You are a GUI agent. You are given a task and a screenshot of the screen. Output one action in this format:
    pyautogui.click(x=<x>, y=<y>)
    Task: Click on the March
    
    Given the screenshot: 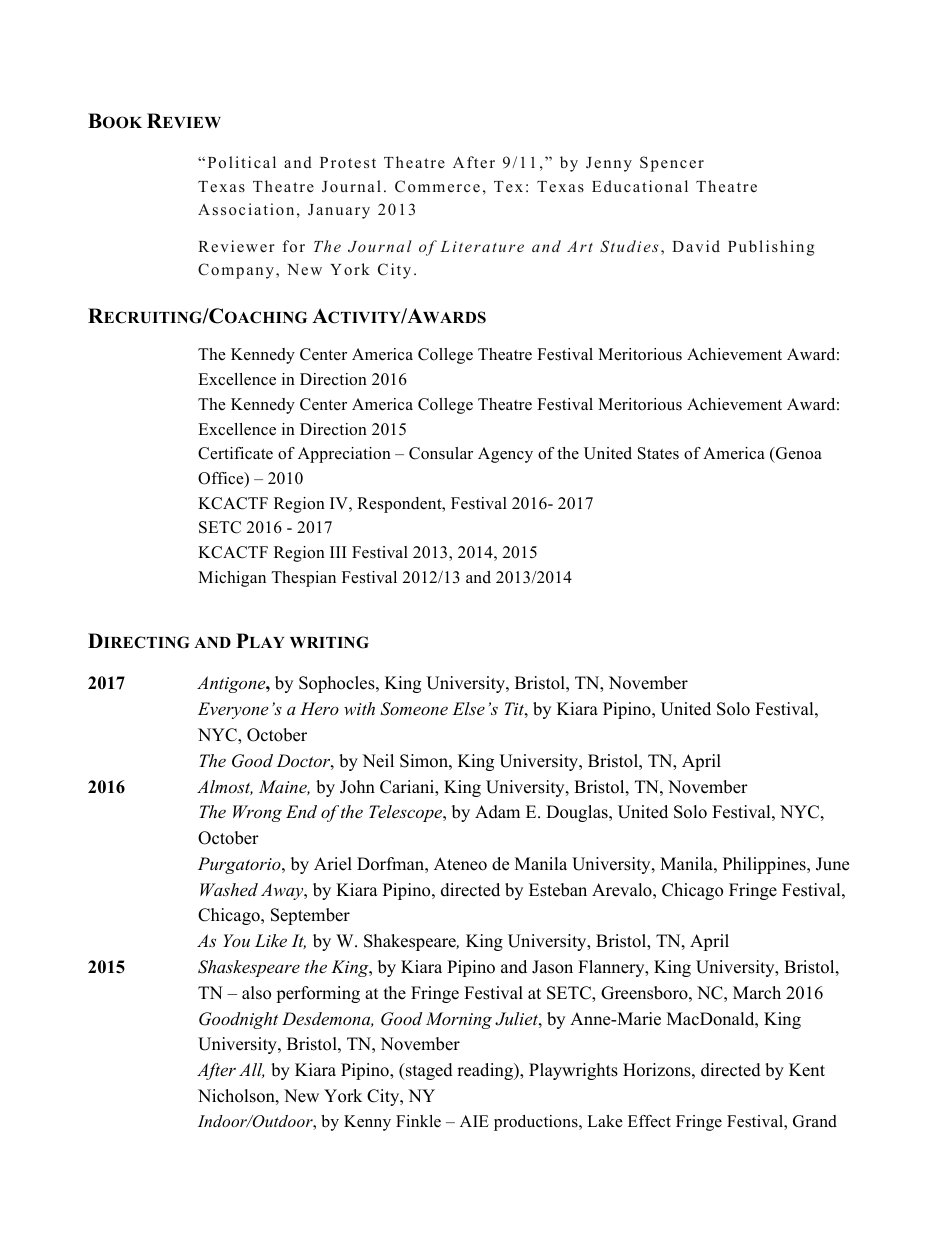 What is the action you would take?
    pyautogui.click(x=757, y=993)
